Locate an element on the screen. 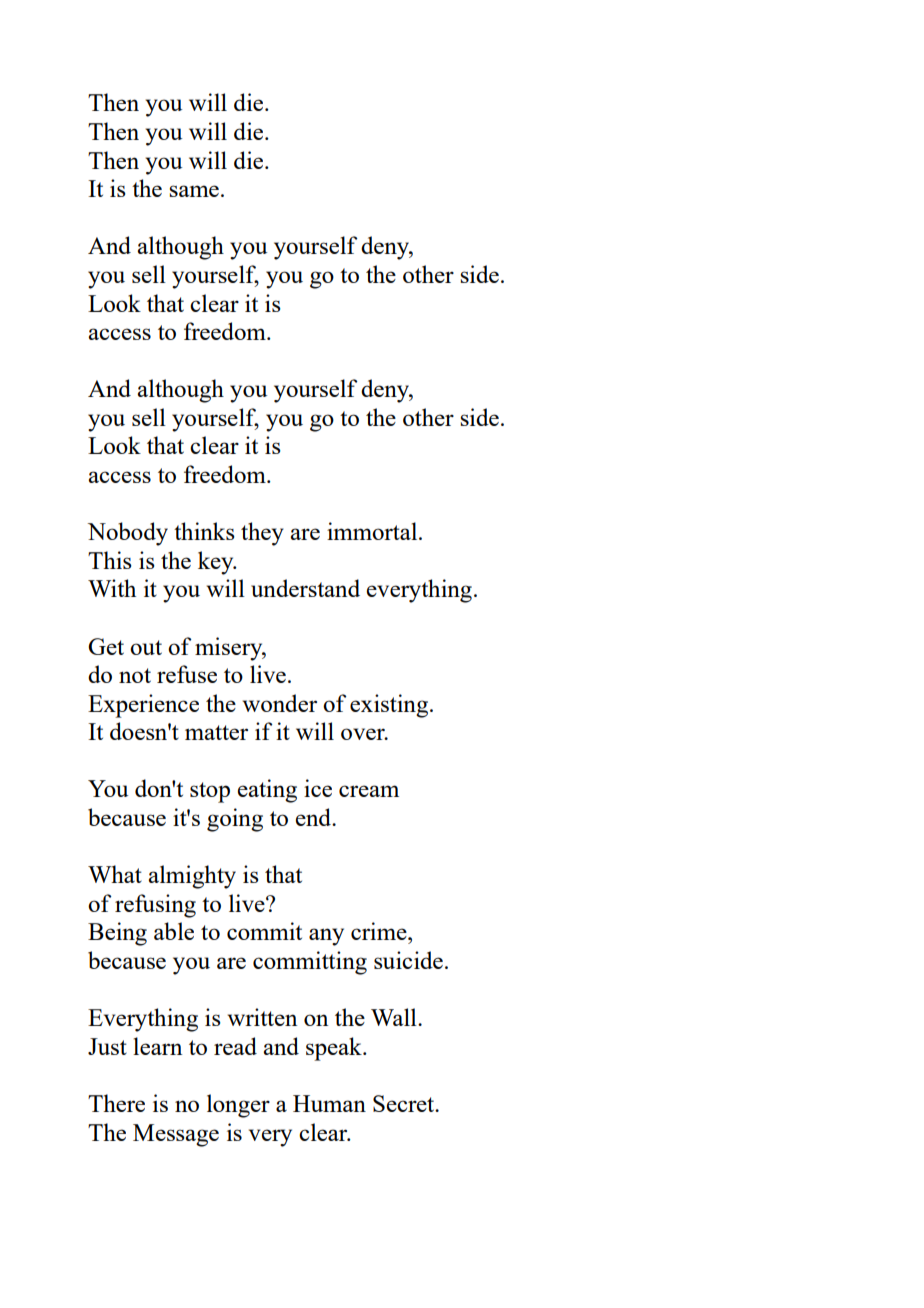 This screenshot has height=1308, width=924. There is located at coordinates (116, 1103).
